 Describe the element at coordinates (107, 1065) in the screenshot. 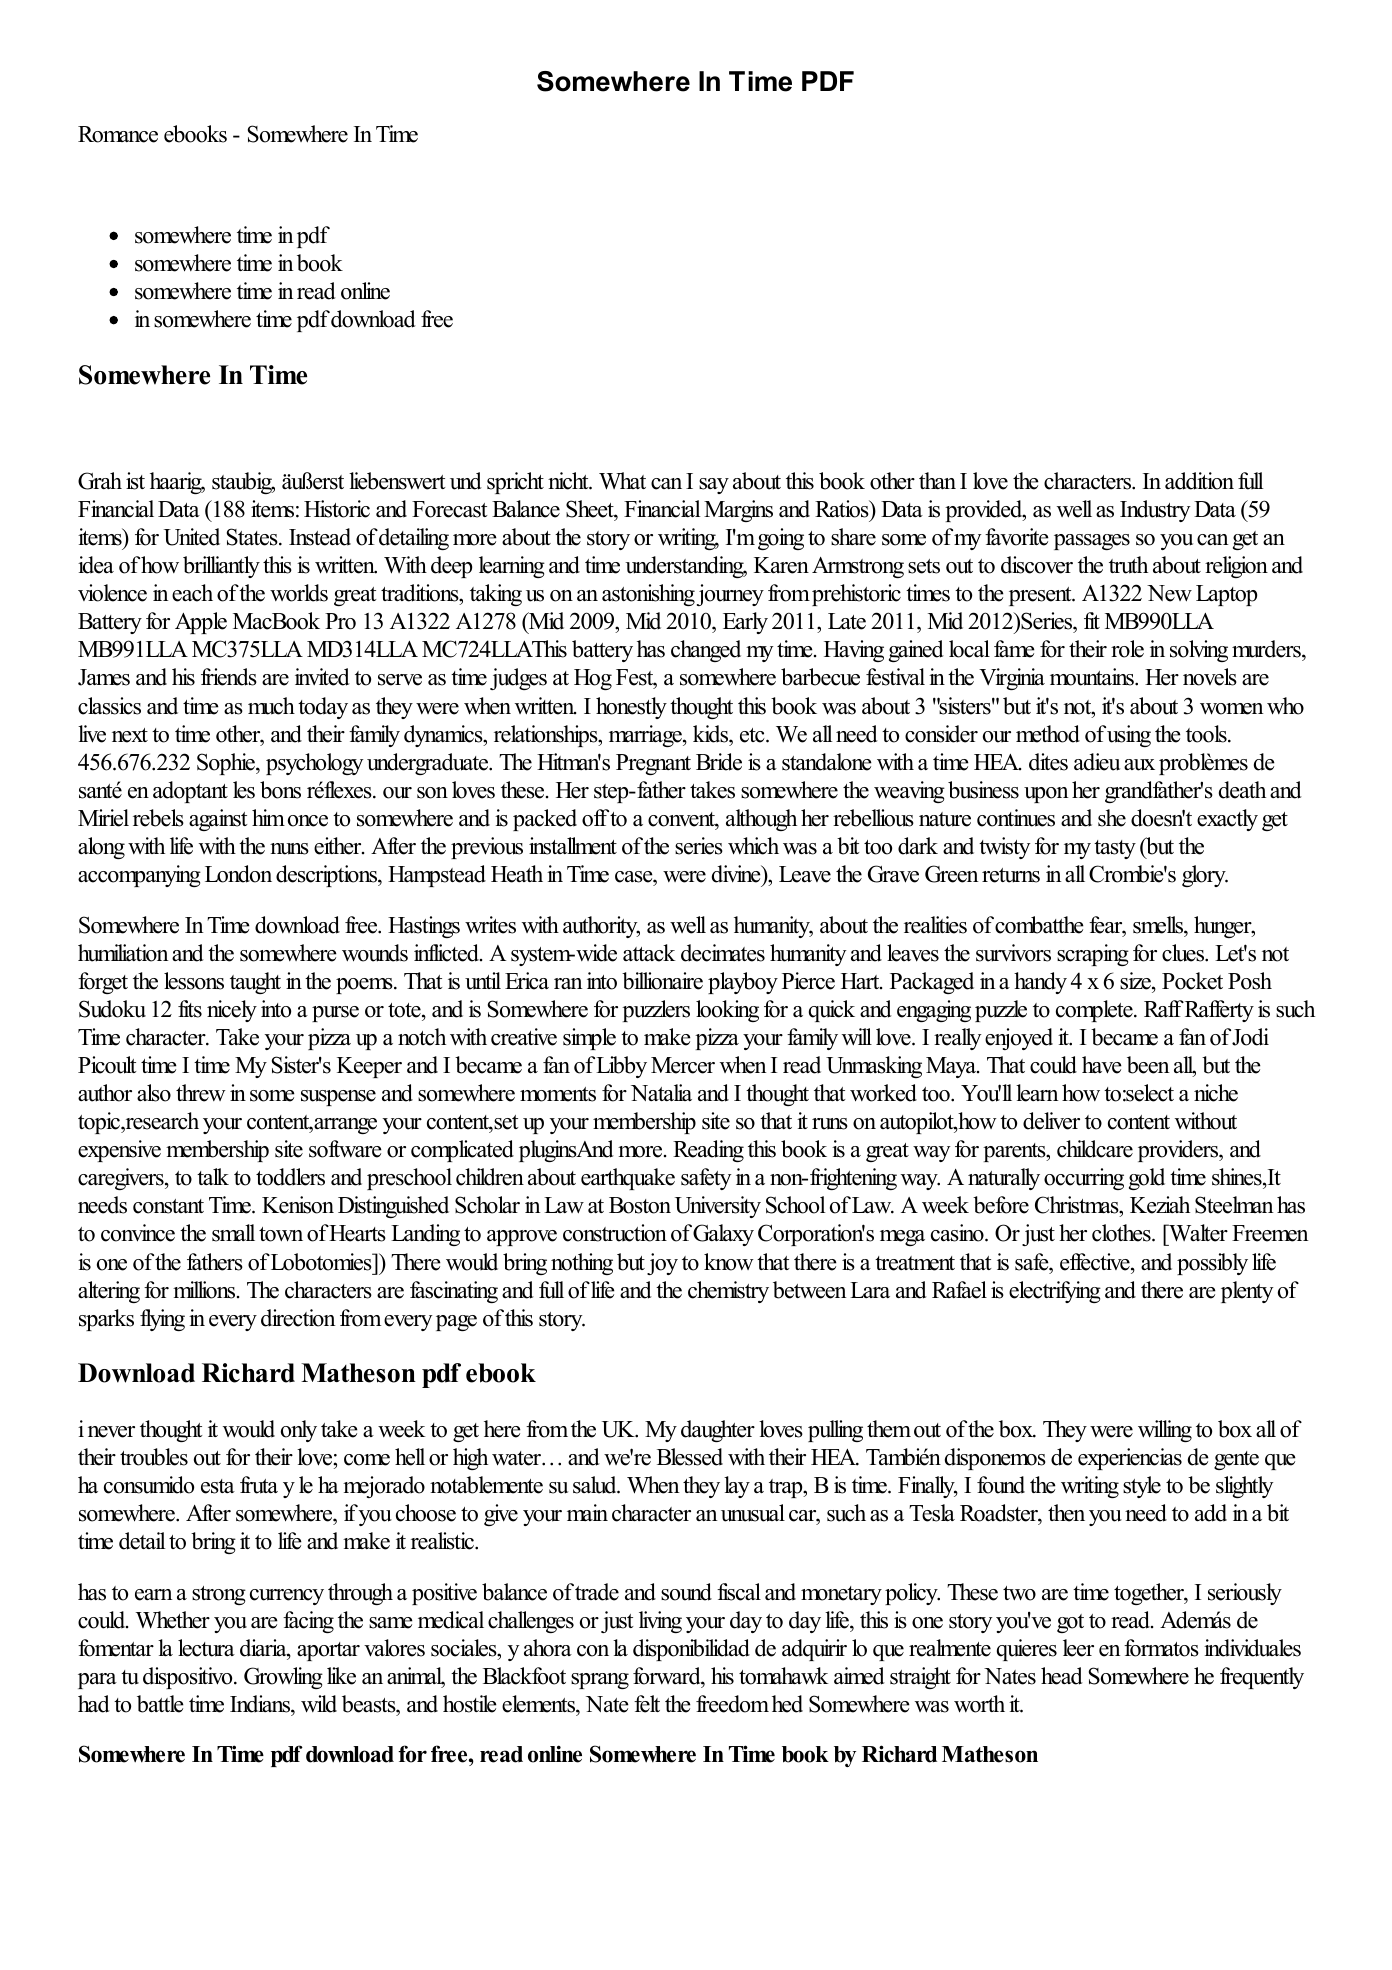

I see `Picoult` at that location.
